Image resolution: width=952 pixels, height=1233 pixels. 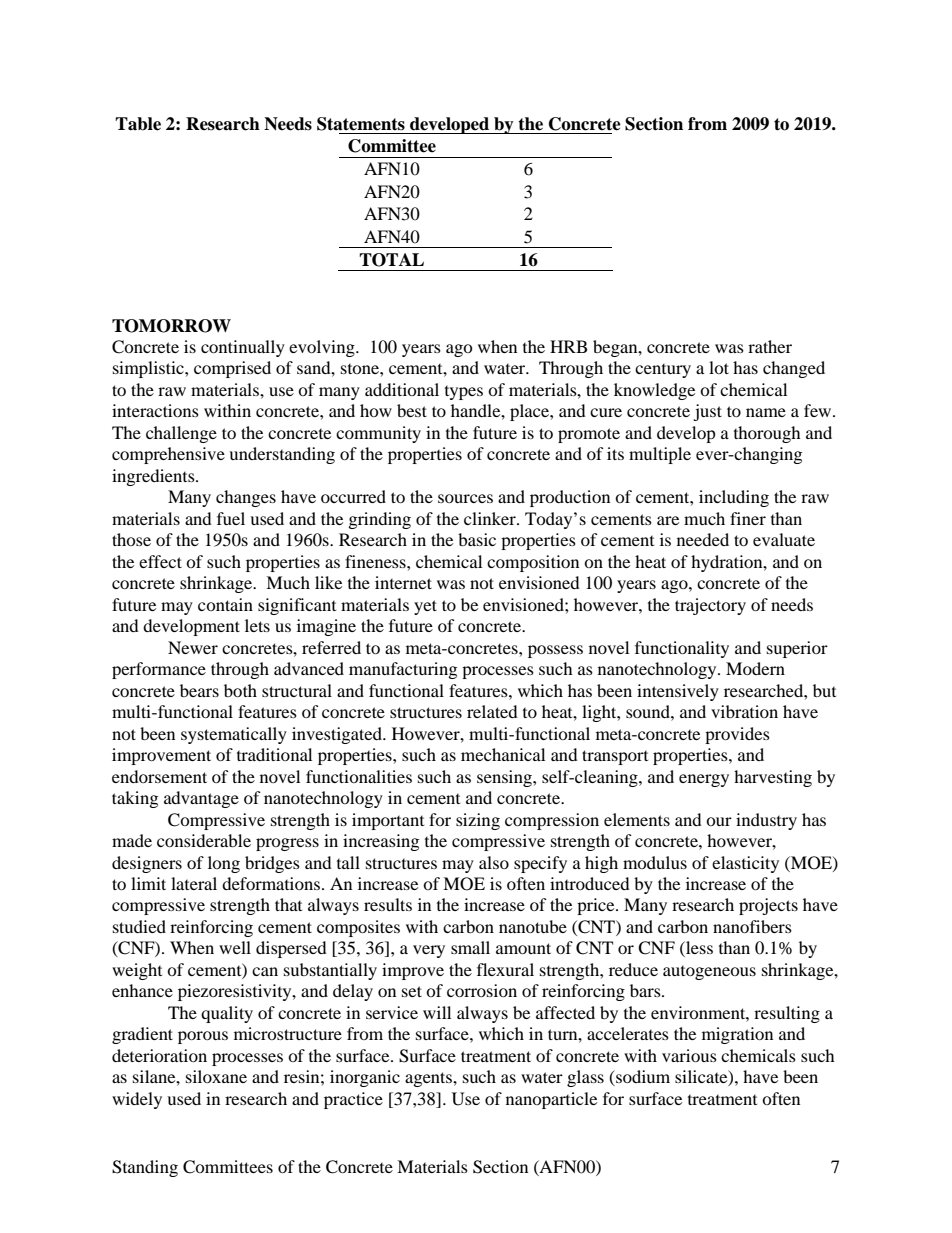 What do you see at coordinates (710, 606) in the document?
I see `trajectory` at bounding box center [710, 606].
